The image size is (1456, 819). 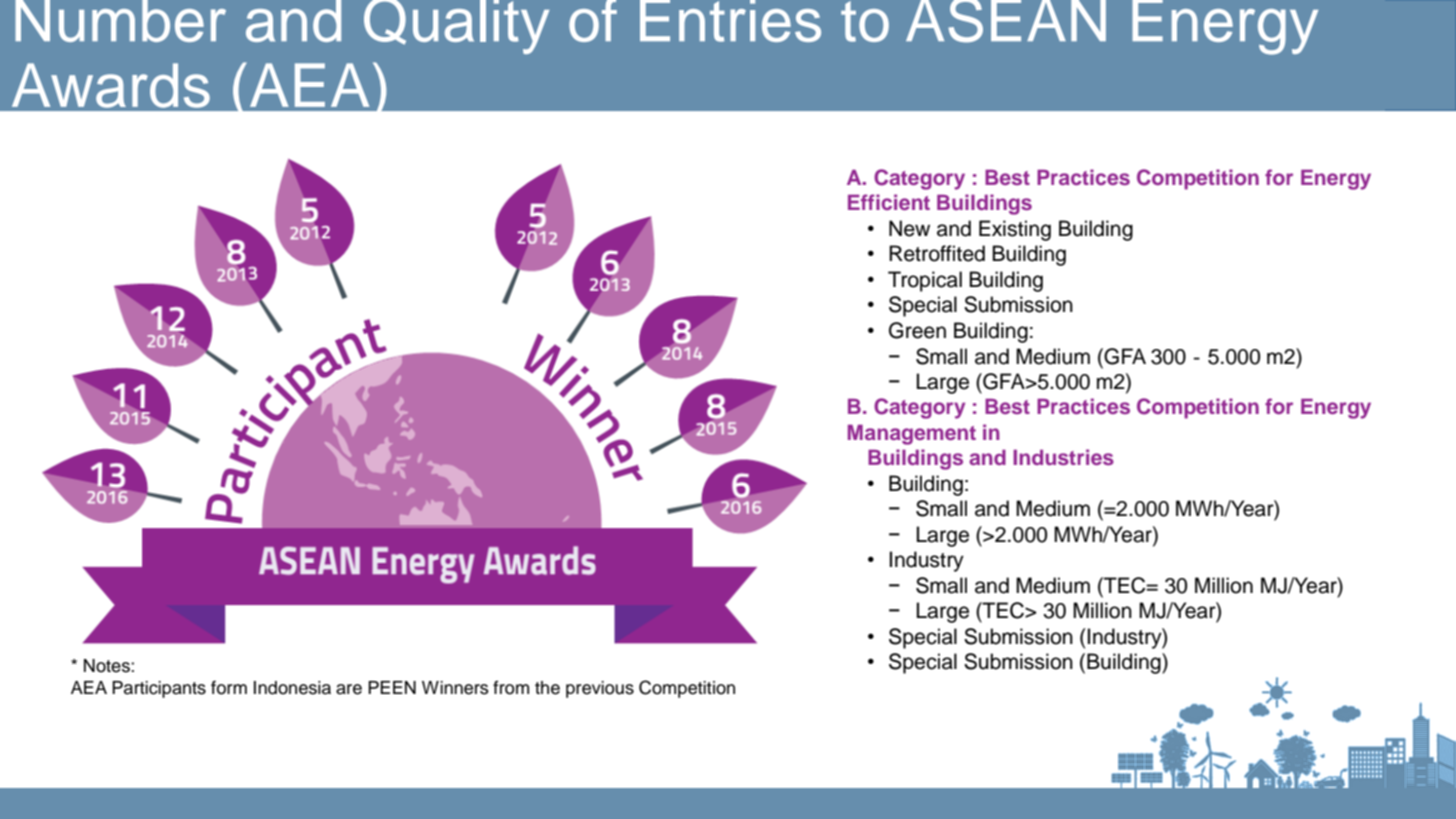 What do you see at coordinates (111, 85) in the screenshot?
I see `Awards` at bounding box center [111, 85].
